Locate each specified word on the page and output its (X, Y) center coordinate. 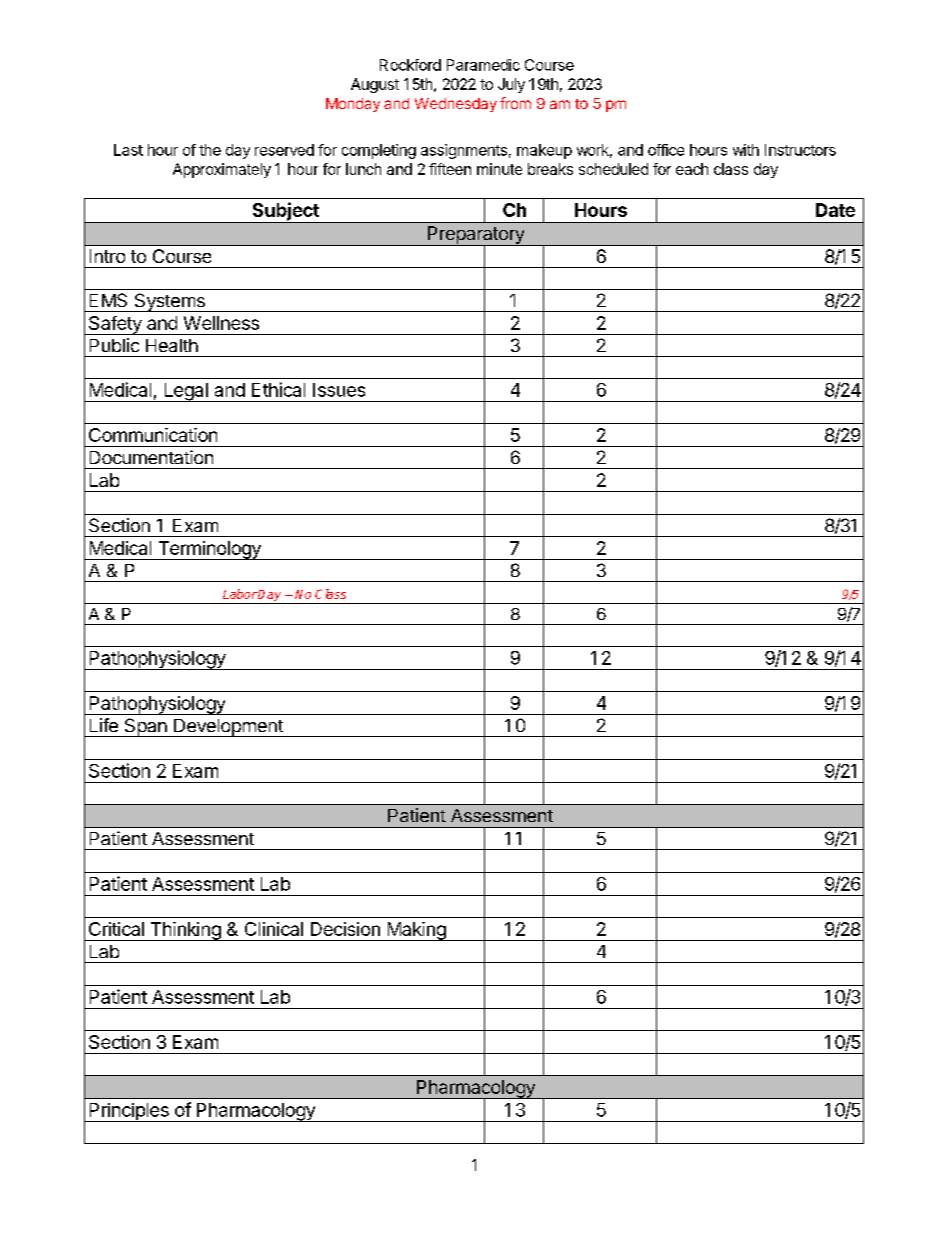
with (746, 150)
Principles (129, 1112)
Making (416, 931)
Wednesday (456, 105)
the (210, 150)
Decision (345, 929)
